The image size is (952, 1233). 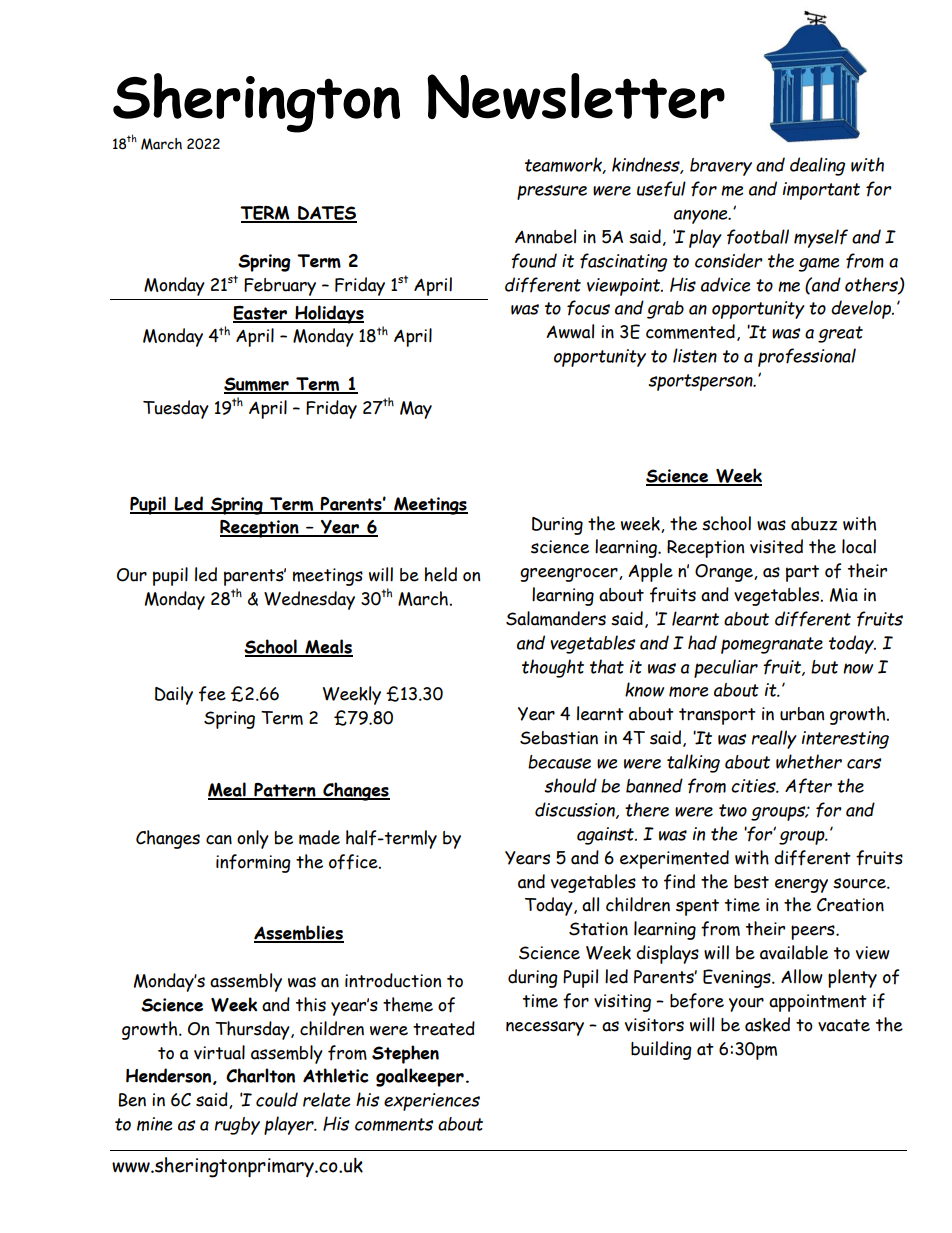 I want to click on dealing, so click(x=817, y=166).
